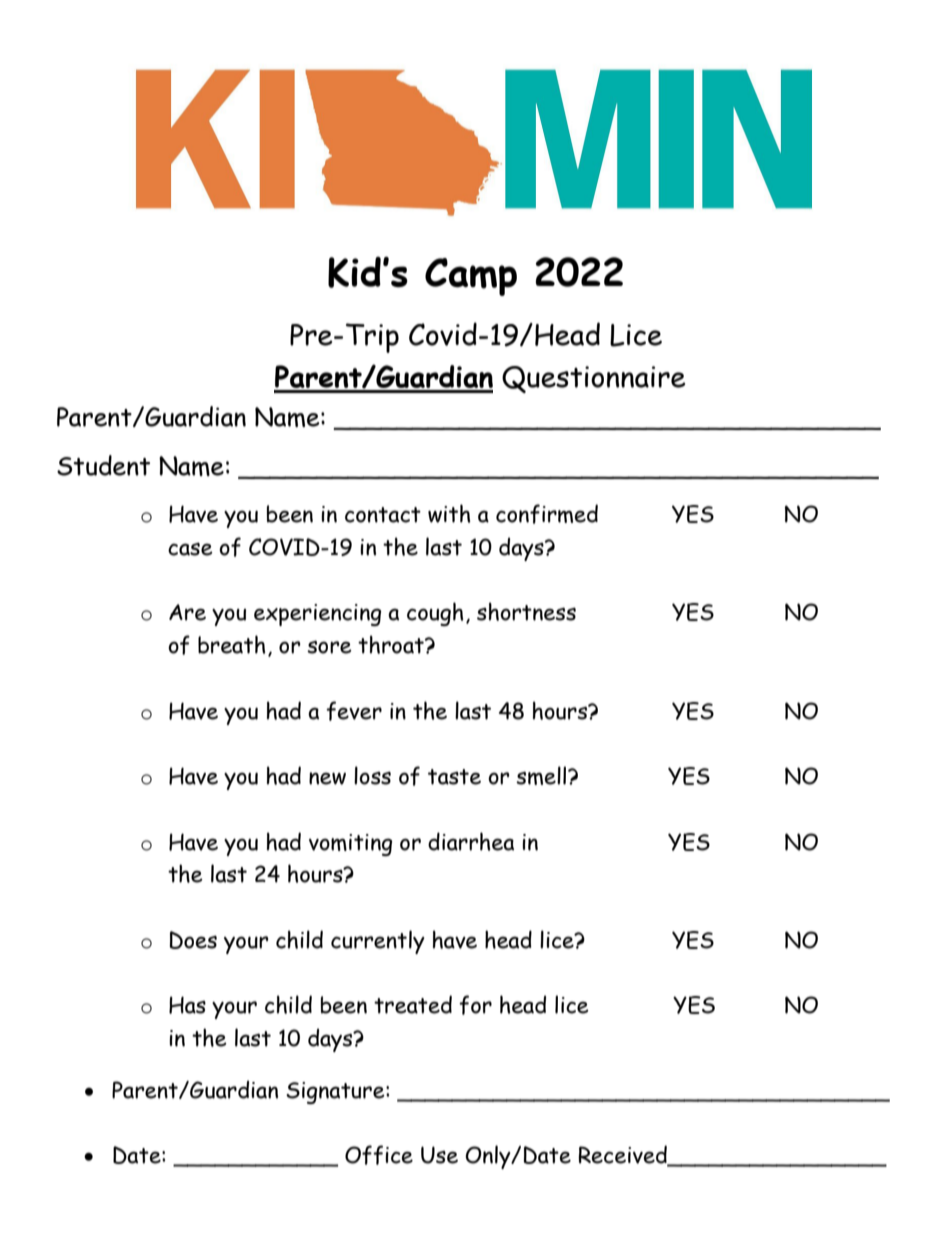 The image size is (952, 1233). I want to click on experiencing, so click(317, 615).
